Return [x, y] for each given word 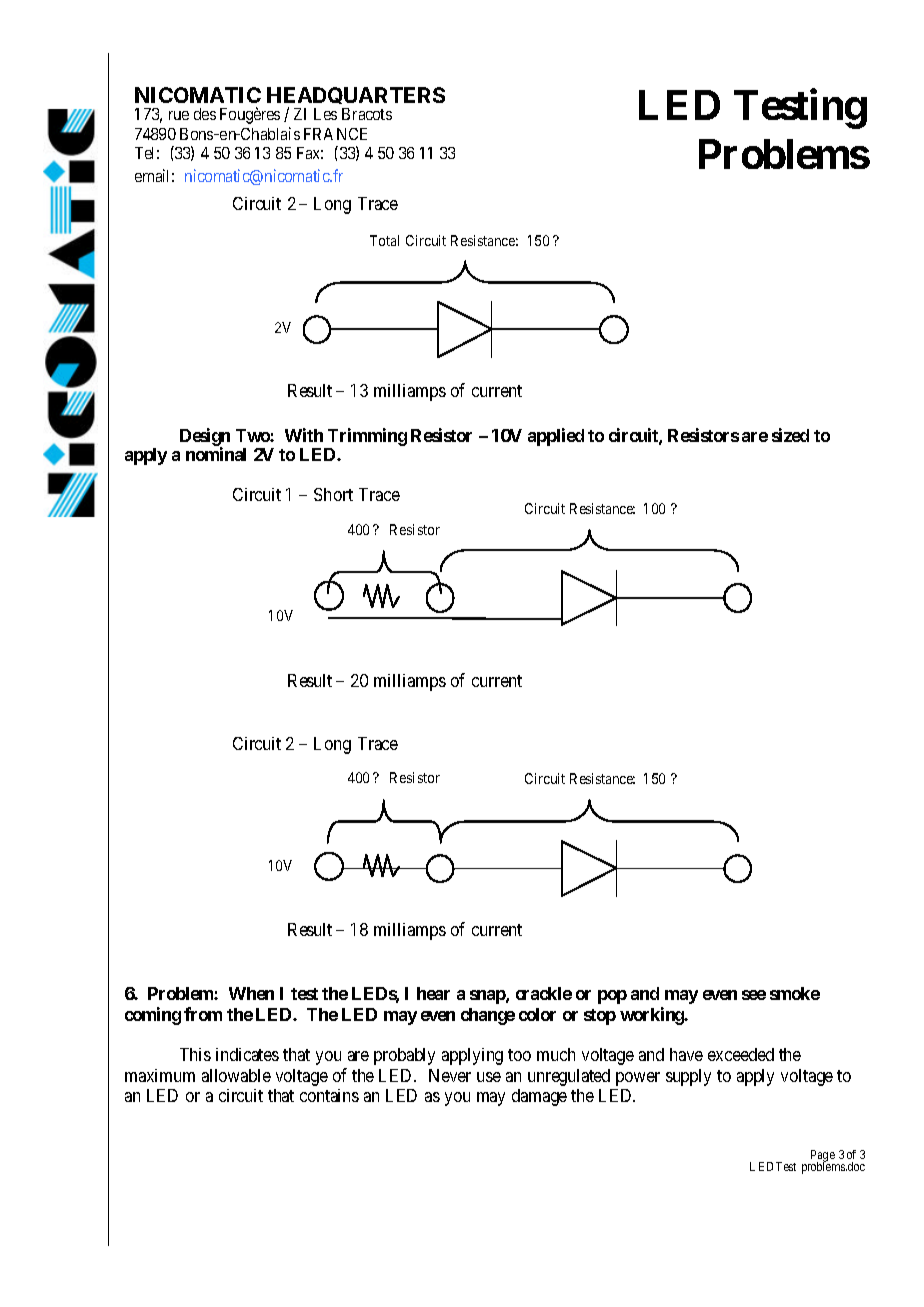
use [489, 1077]
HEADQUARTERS [356, 98]
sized [790, 435]
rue [179, 115]
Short [333, 494]
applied [556, 437]
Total [384, 240]
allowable [236, 1075]
